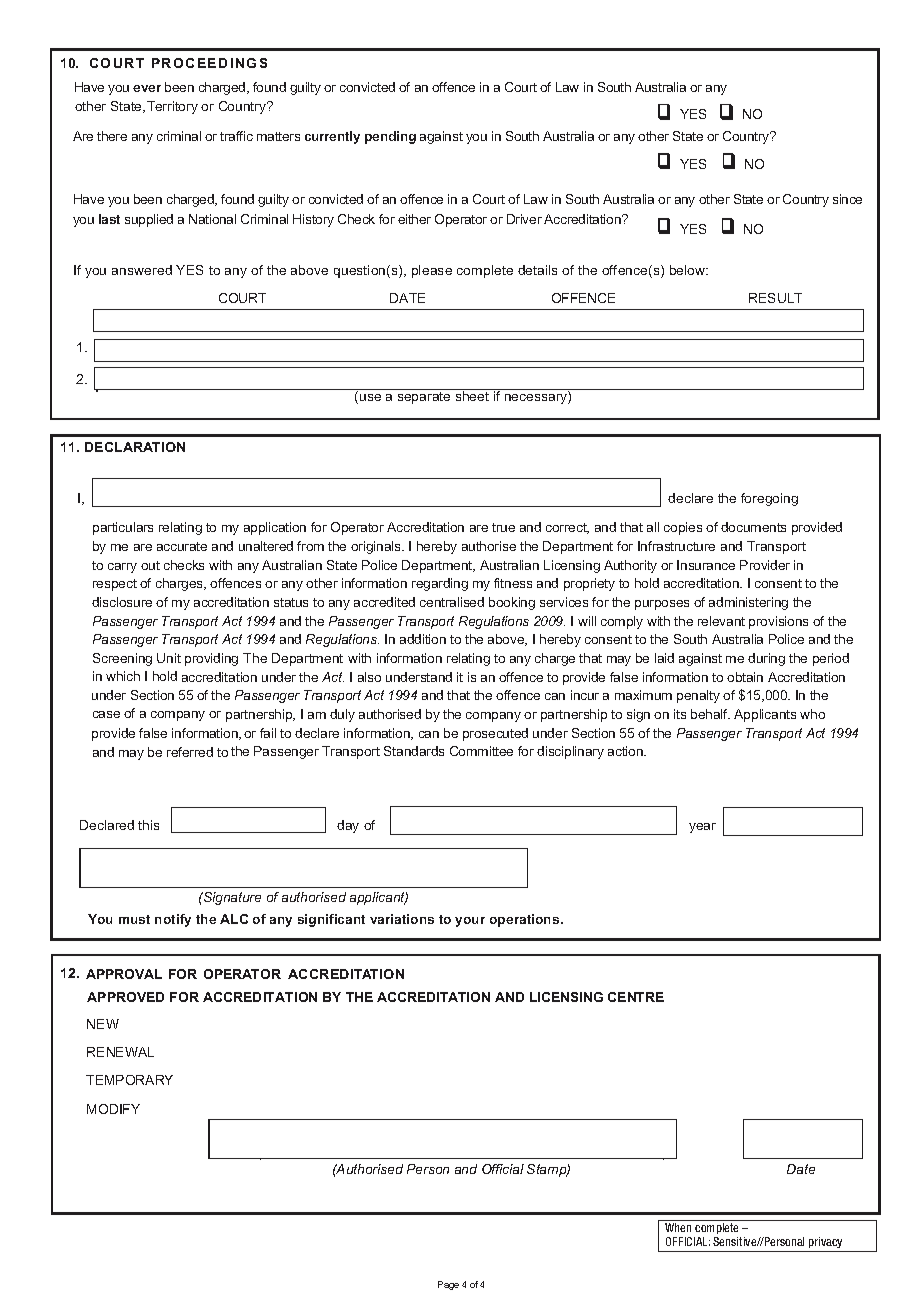  I want to click on pending, so click(390, 137).
